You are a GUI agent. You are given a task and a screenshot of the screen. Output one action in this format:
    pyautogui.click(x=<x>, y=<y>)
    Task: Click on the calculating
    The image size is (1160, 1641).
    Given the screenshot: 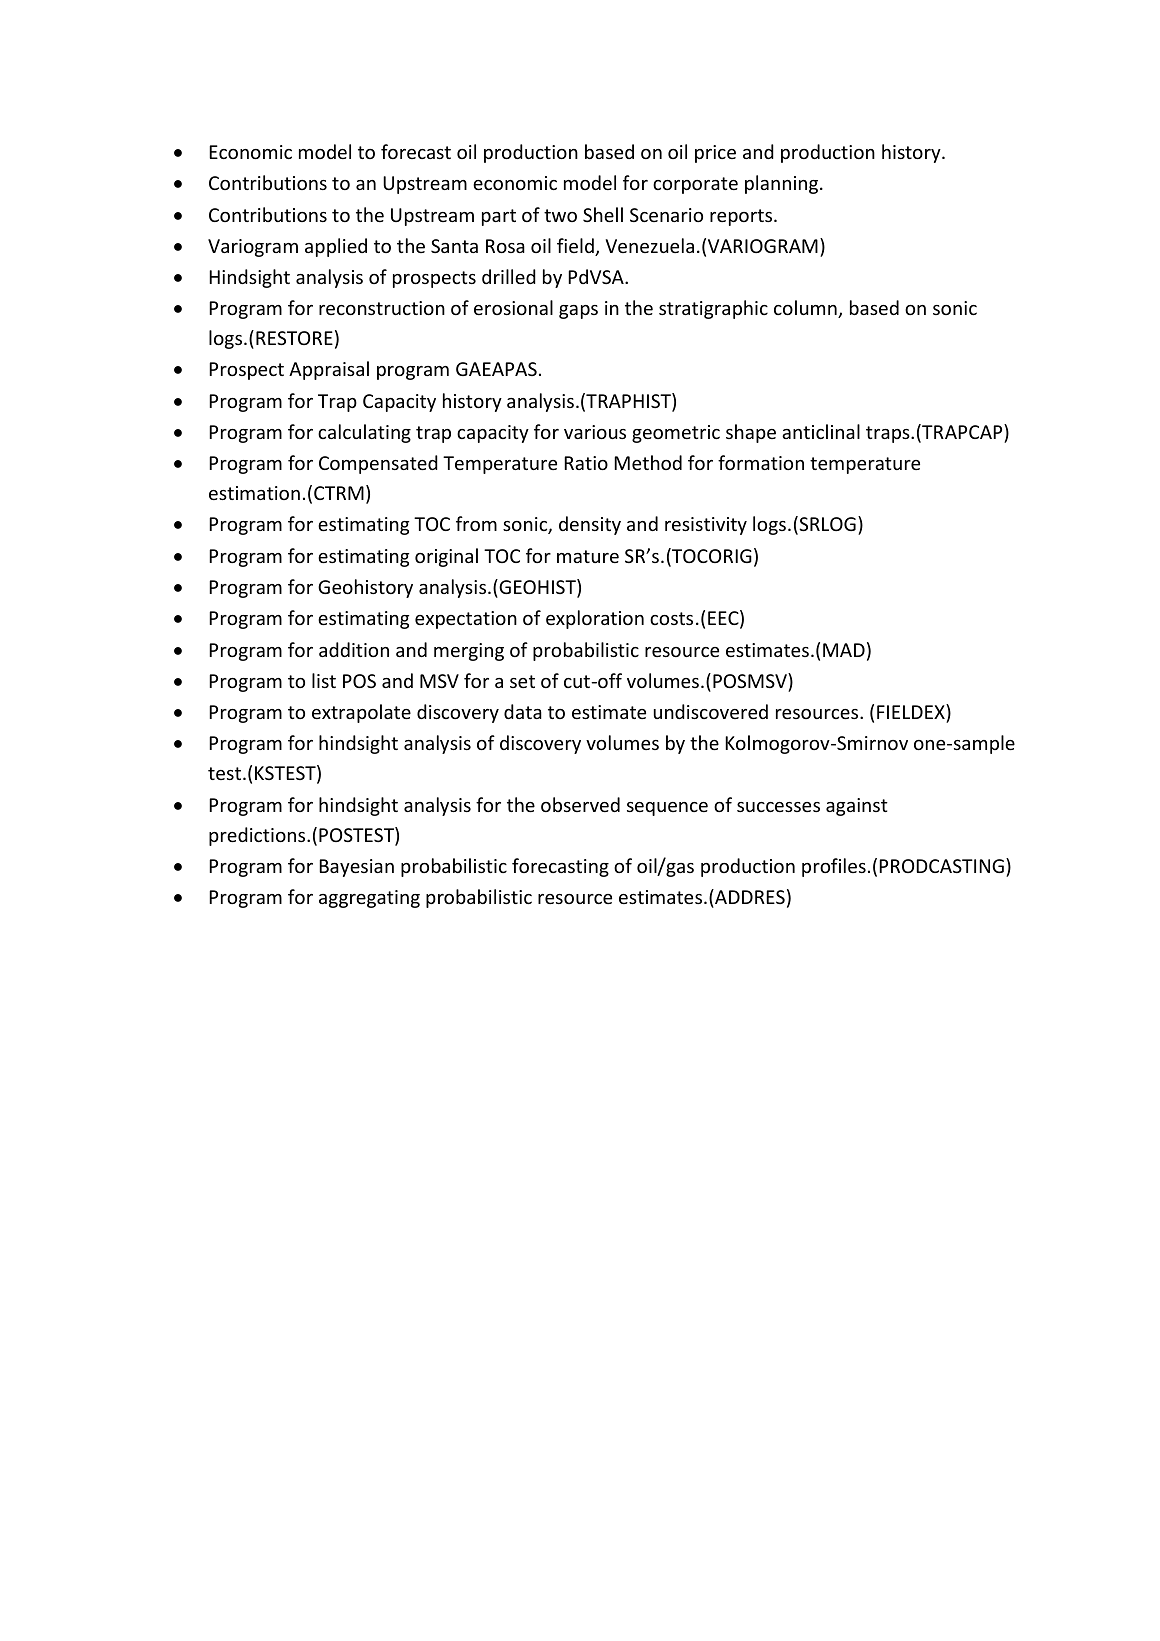 What is the action you would take?
    pyautogui.click(x=364, y=433)
